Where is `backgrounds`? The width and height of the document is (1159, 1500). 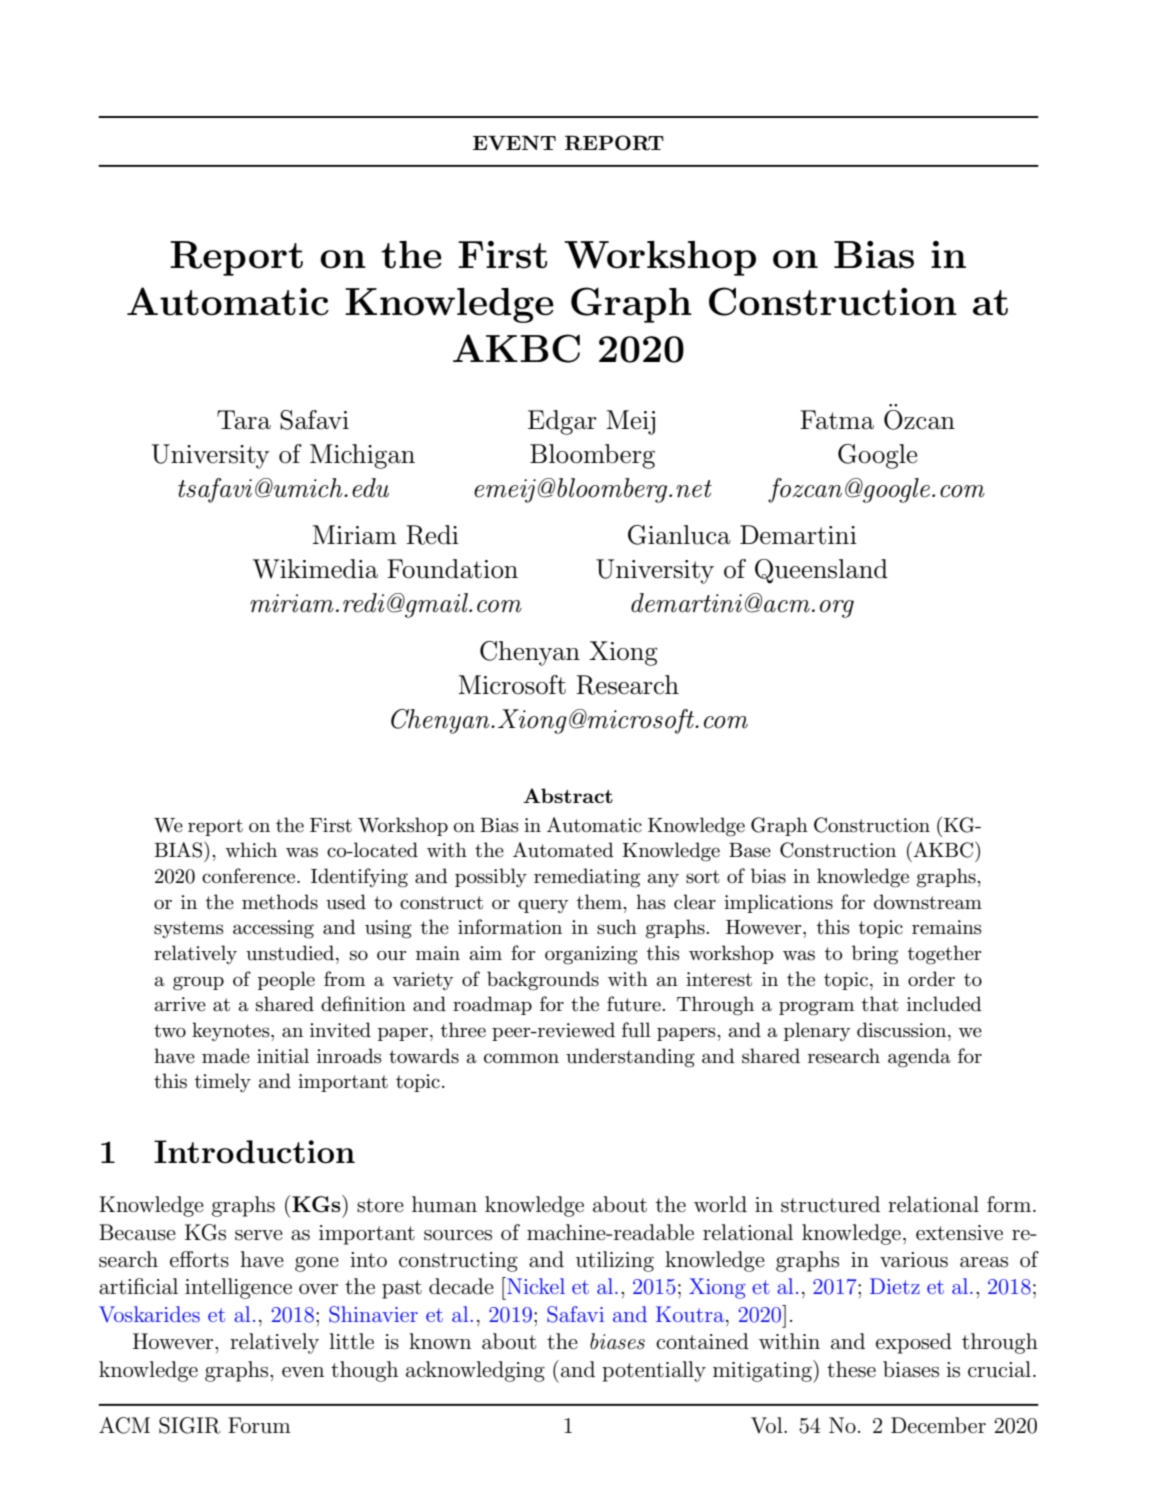
backgrounds is located at coordinates (543, 981).
